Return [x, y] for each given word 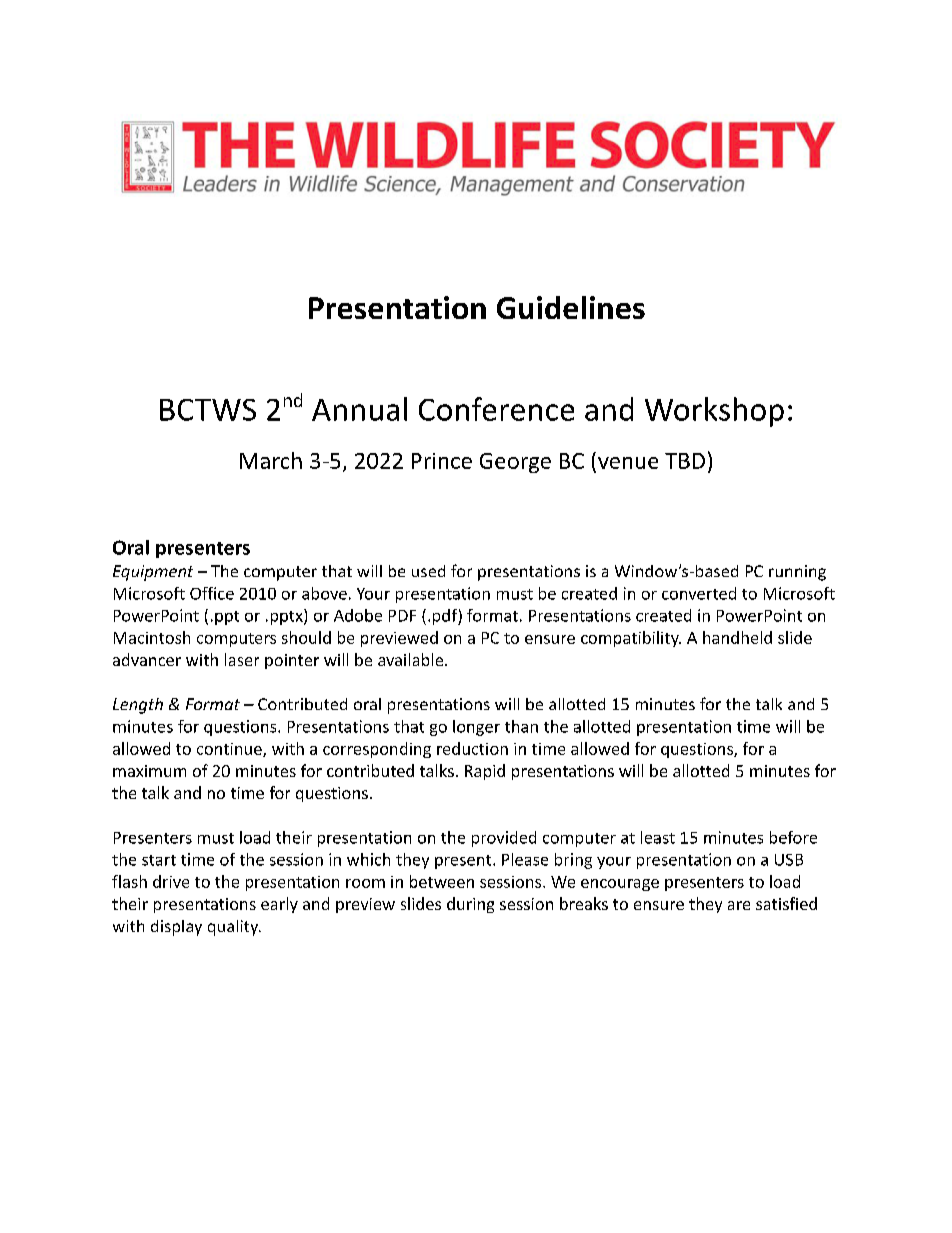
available [412, 659]
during [470, 905]
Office [212, 593]
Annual [359, 409]
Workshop [714, 412]
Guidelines [571, 307]
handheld [737, 637]
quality [234, 928]
